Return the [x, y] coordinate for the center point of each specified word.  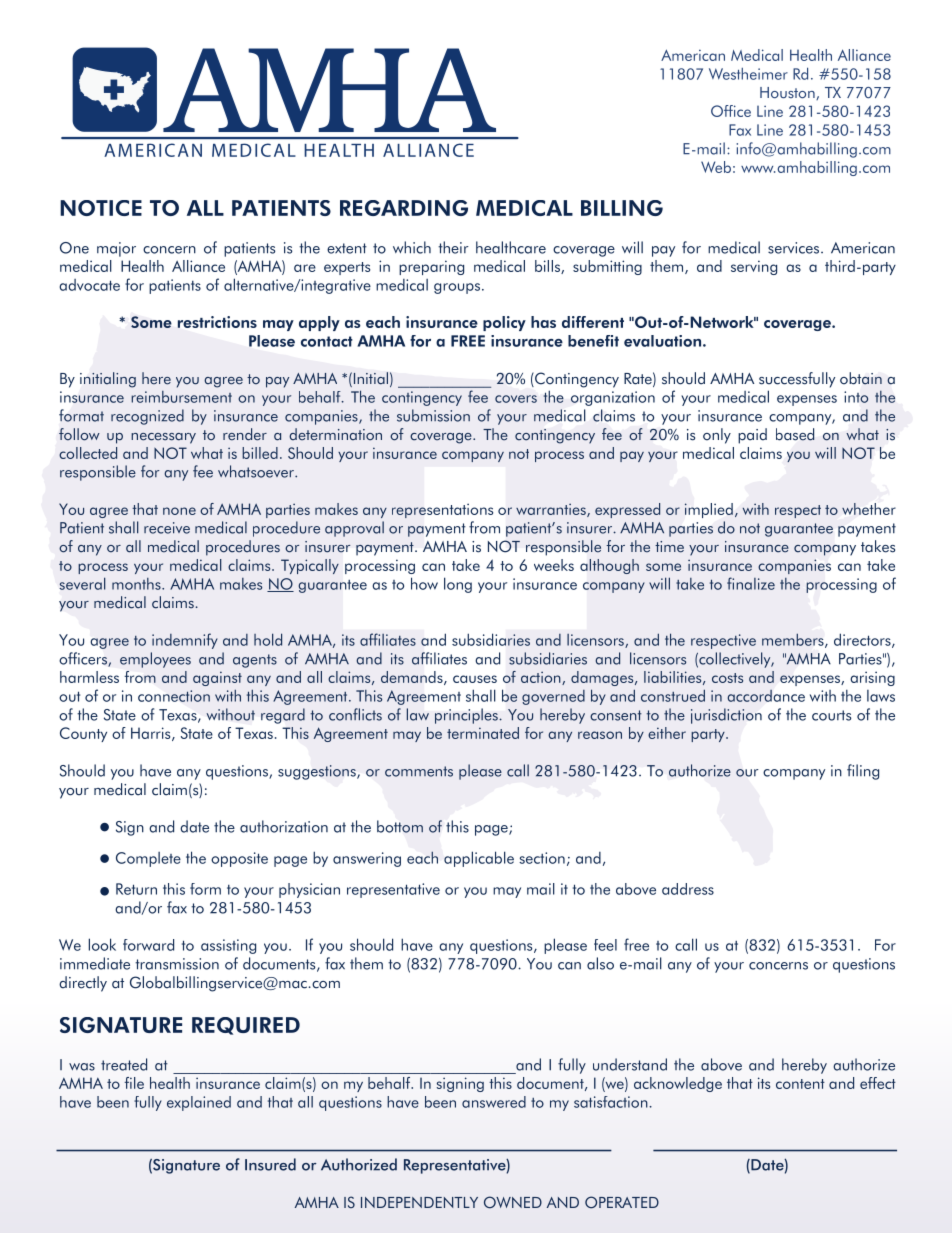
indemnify [185, 641]
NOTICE [101, 208]
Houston [788, 93]
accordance [766, 696]
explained [199, 1103]
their [453, 247]
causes [475, 679]
